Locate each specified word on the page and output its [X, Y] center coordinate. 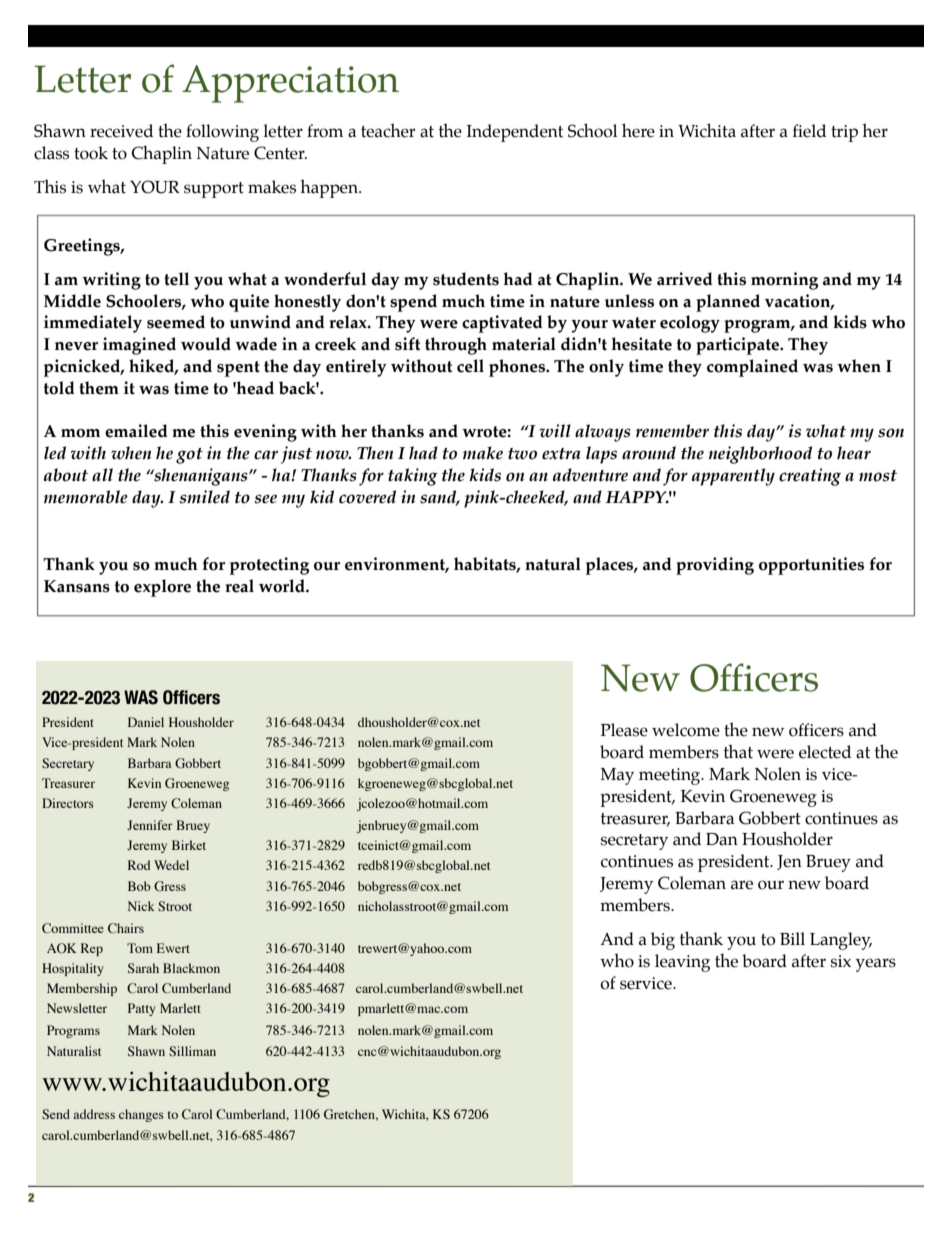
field [809, 131]
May [617, 776]
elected [825, 752]
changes [141, 1115]
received [121, 131]
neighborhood [760, 455]
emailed [136, 431]
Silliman [192, 1051]
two [522, 454]
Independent [515, 133]
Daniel [146, 722]
